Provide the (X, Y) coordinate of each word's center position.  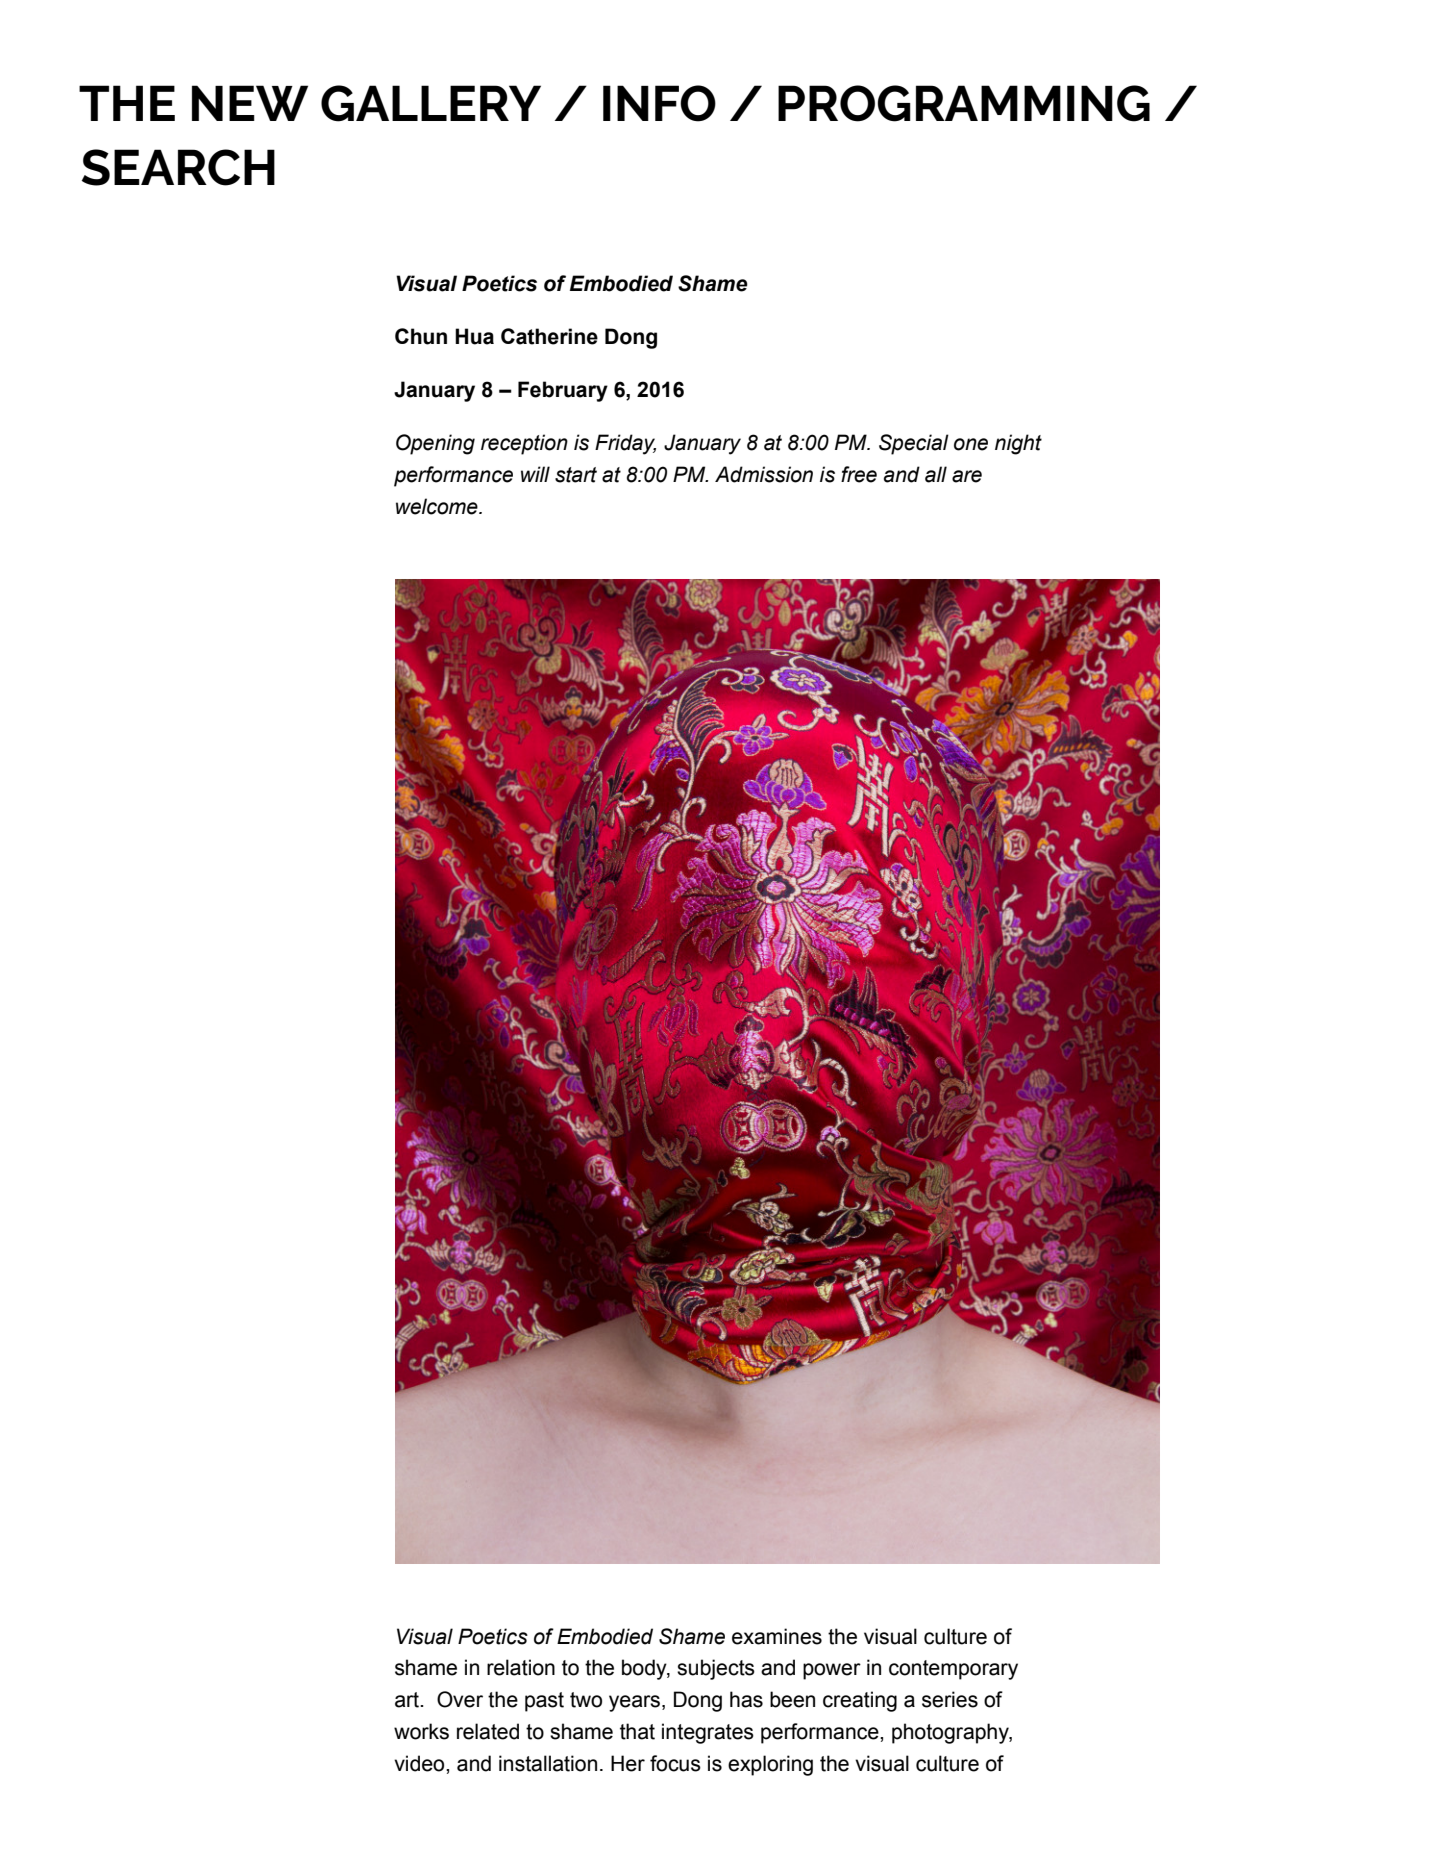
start (576, 475)
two (586, 1700)
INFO (659, 103)
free (859, 474)
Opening (435, 444)
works (421, 1731)
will (535, 474)
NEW (250, 103)
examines (777, 1636)
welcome (438, 506)
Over (460, 1699)
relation (521, 1667)
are (967, 476)
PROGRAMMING (964, 103)
